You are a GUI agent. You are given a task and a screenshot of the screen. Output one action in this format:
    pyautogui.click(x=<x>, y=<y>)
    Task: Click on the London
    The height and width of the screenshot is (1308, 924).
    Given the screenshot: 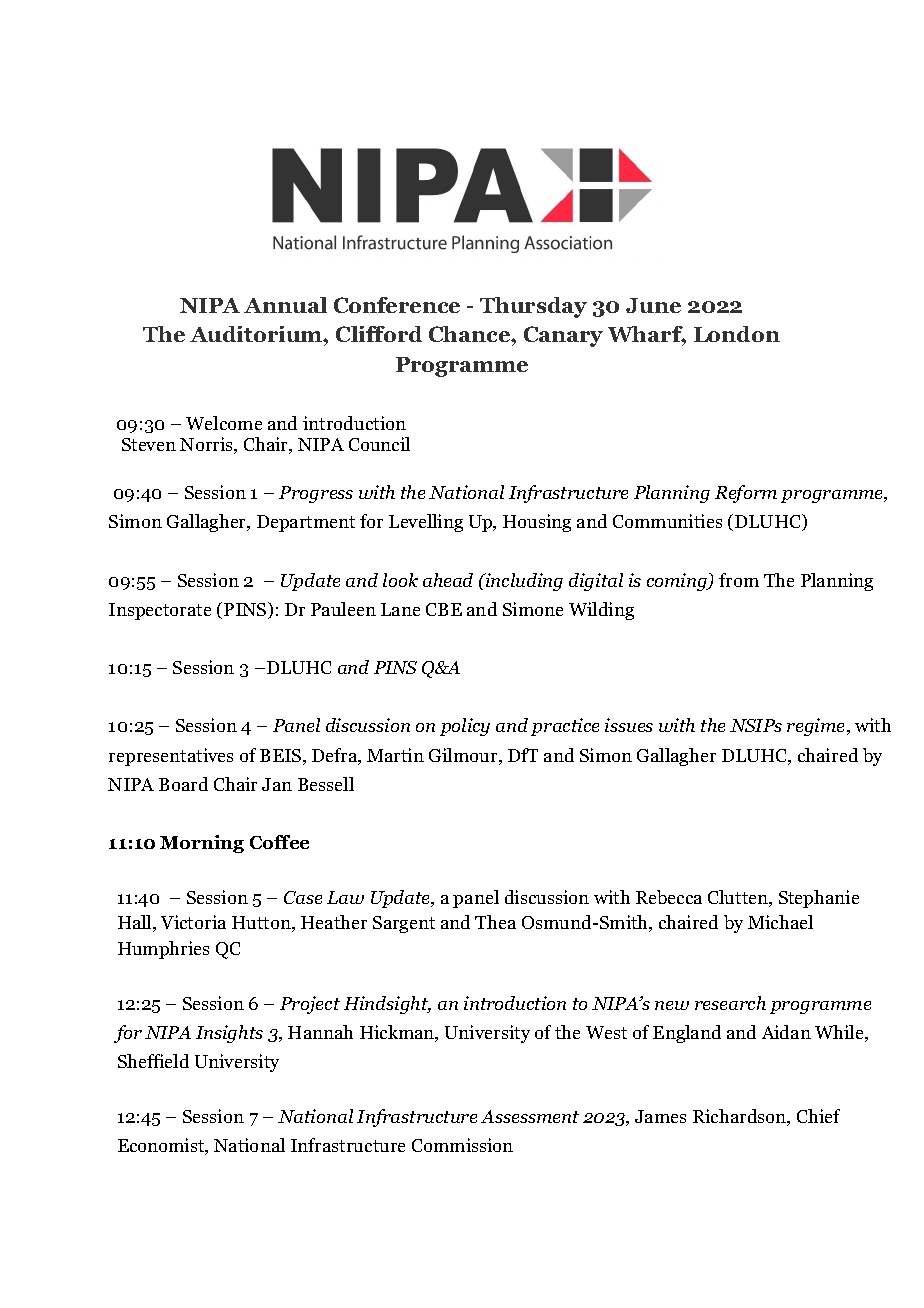 What is the action you would take?
    pyautogui.click(x=737, y=334)
